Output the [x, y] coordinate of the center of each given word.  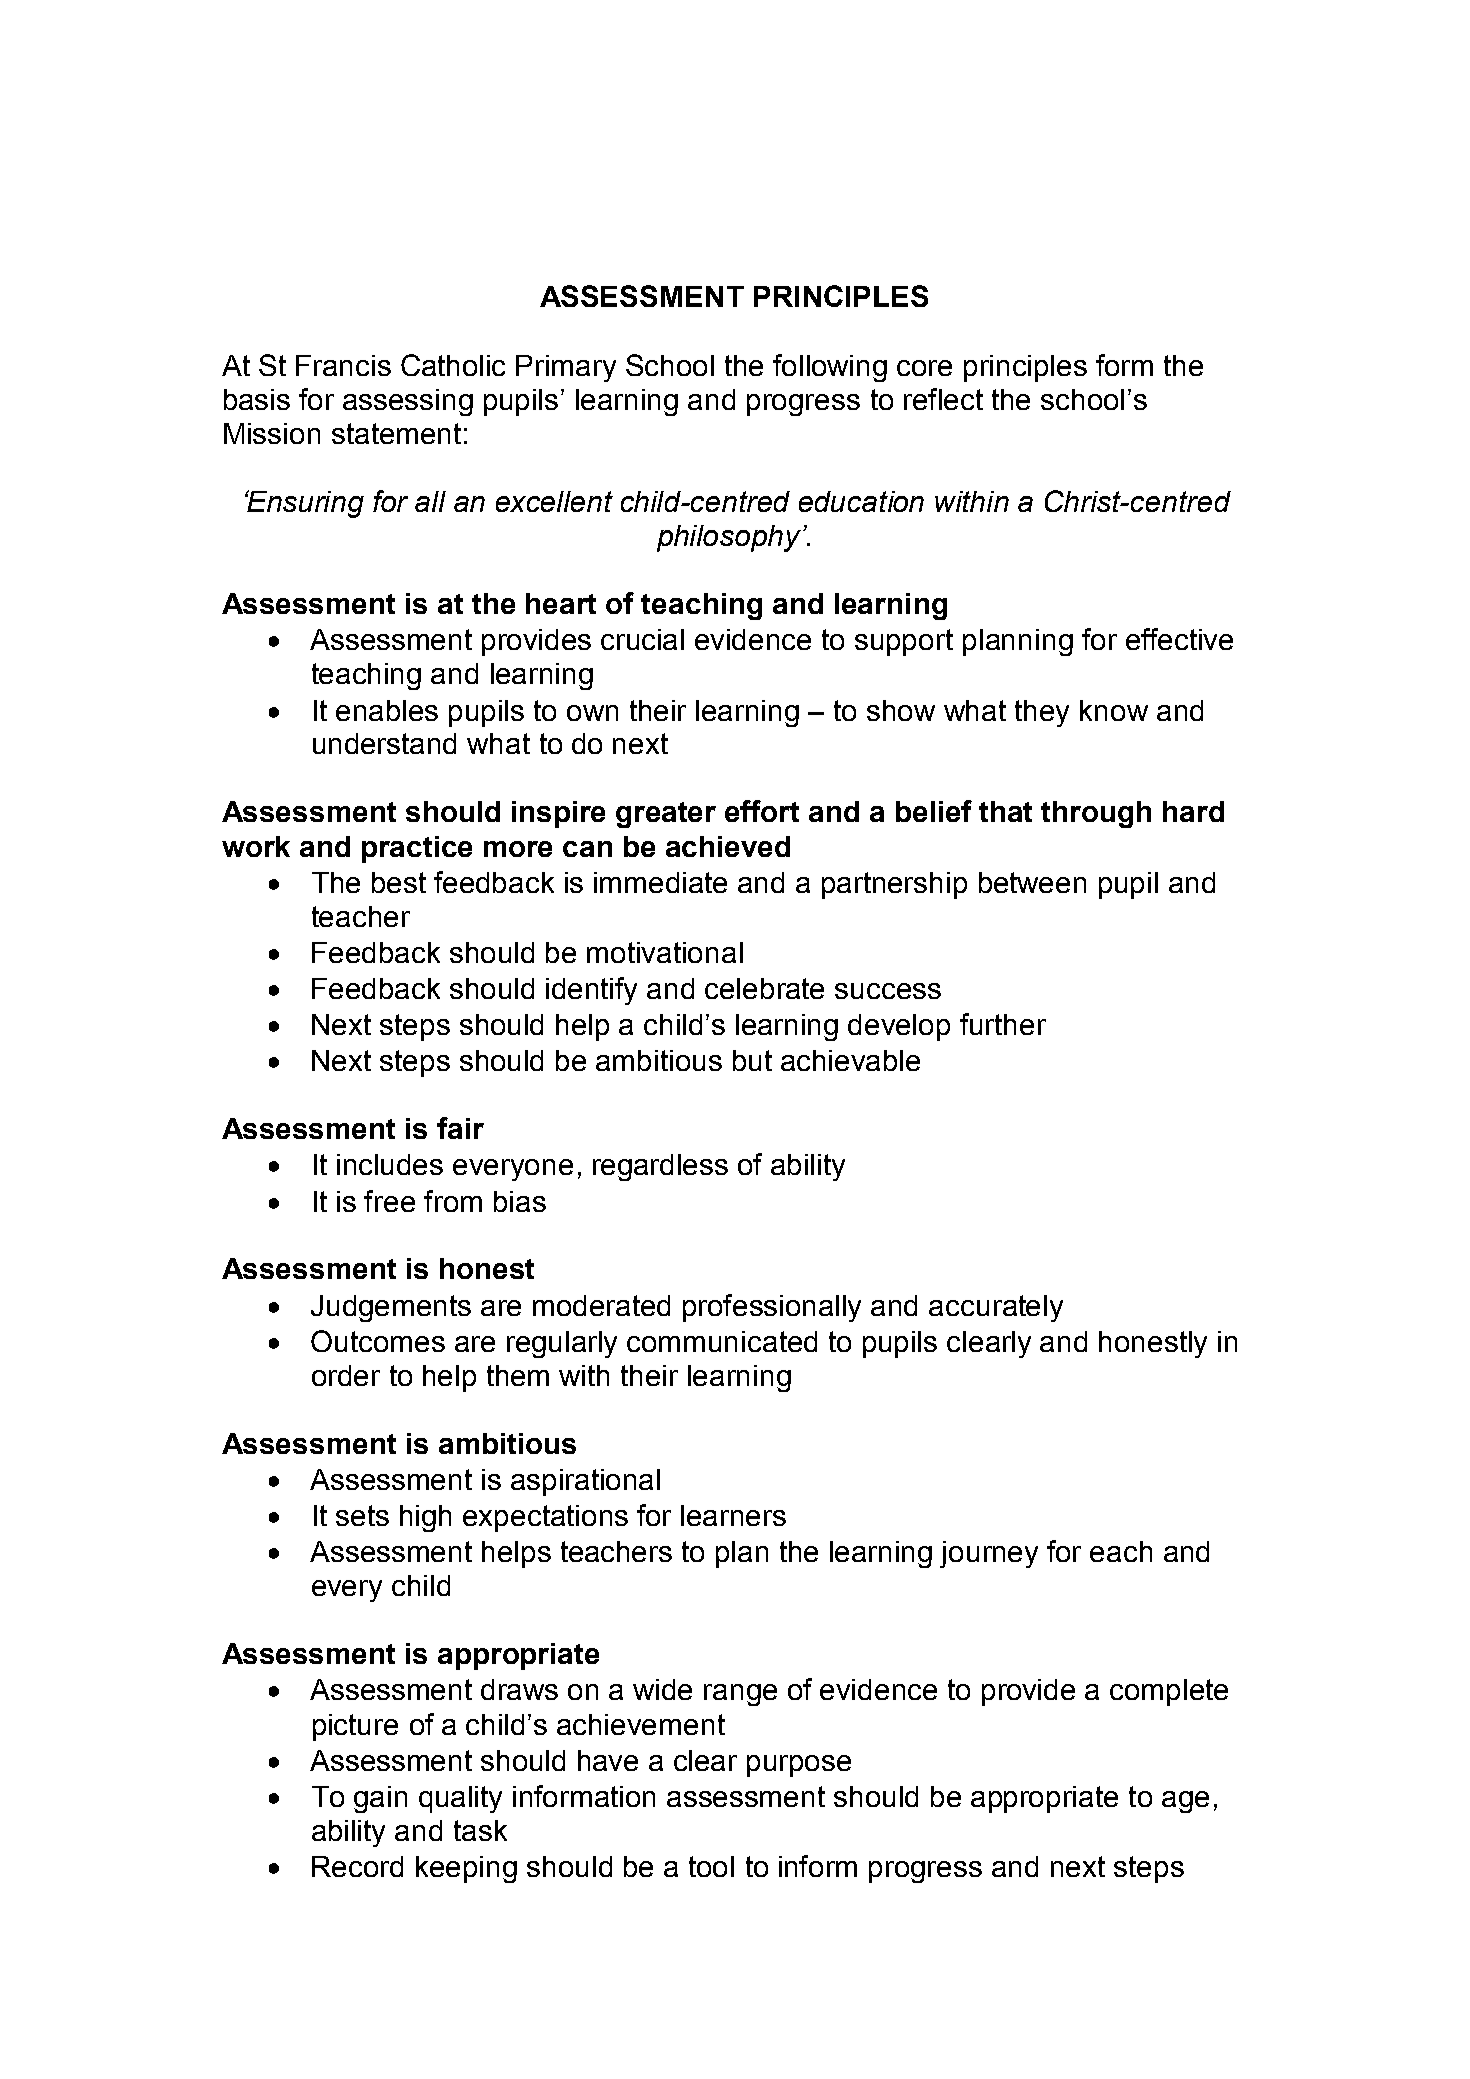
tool [711, 1866]
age [1185, 1802]
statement [396, 433]
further [1003, 1024]
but [752, 1060]
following [830, 368]
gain [380, 1799]
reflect [943, 399]
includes [390, 1164]
